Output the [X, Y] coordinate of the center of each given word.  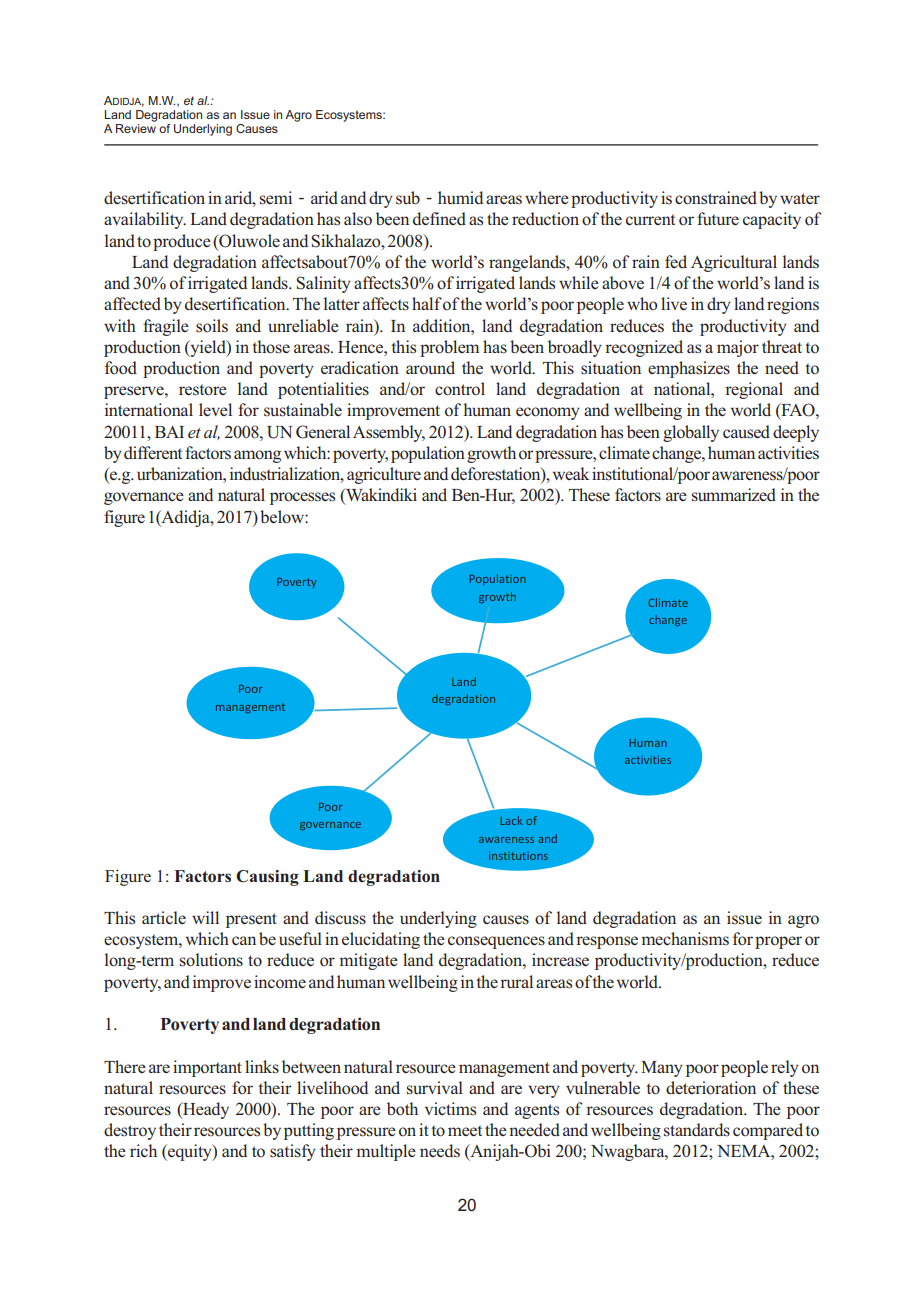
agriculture [384, 475]
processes [302, 498]
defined [439, 218]
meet [465, 1130]
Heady [205, 1110]
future [718, 218]
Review [136, 127]
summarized [734, 495]
